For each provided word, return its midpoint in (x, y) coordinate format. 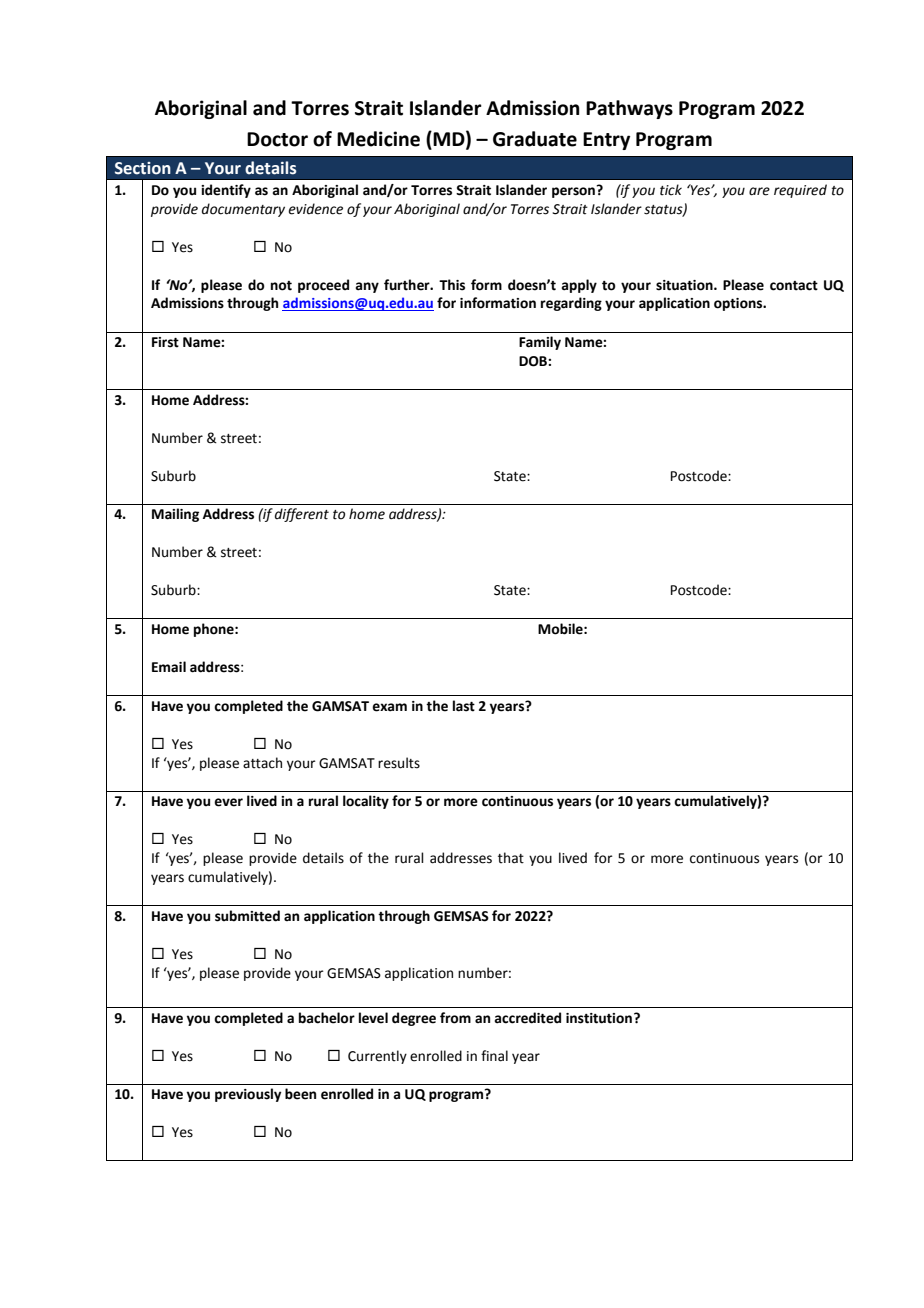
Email (169, 666)
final (494, 1056)
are (759, 191)
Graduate (535, 139)
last (464, 706)
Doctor (277, 139)
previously (248, 1095)
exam (389, 707)
